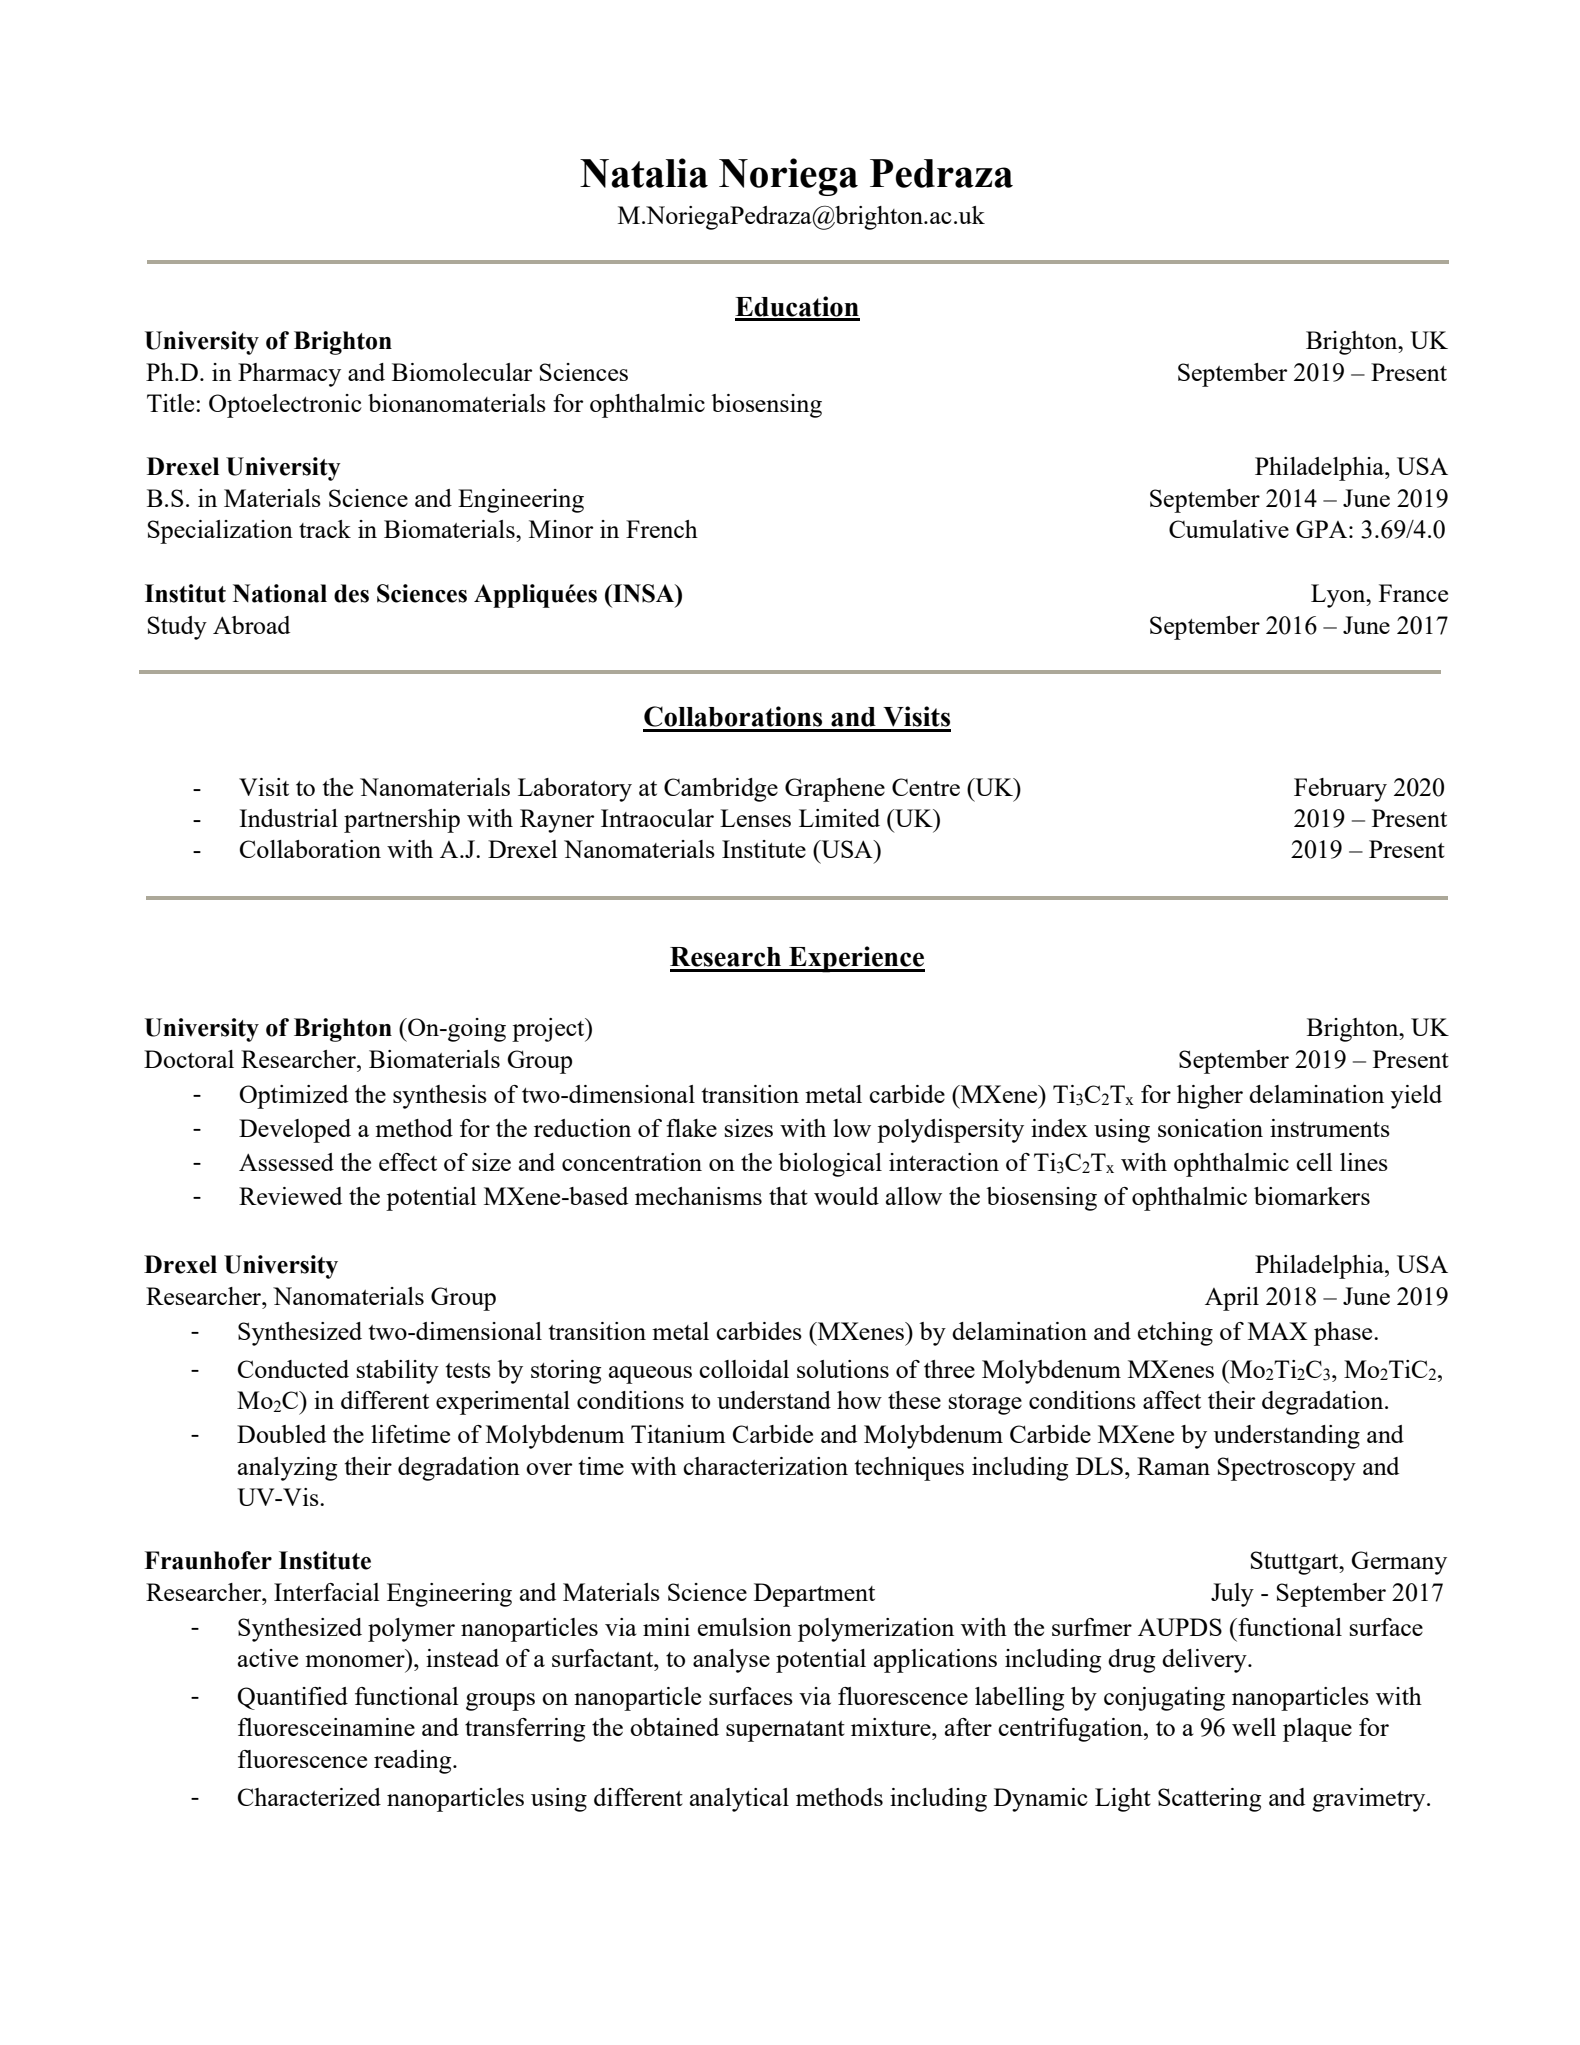  Describe the element at coordinates (662, 529) in the document. I see `French` at that location.
